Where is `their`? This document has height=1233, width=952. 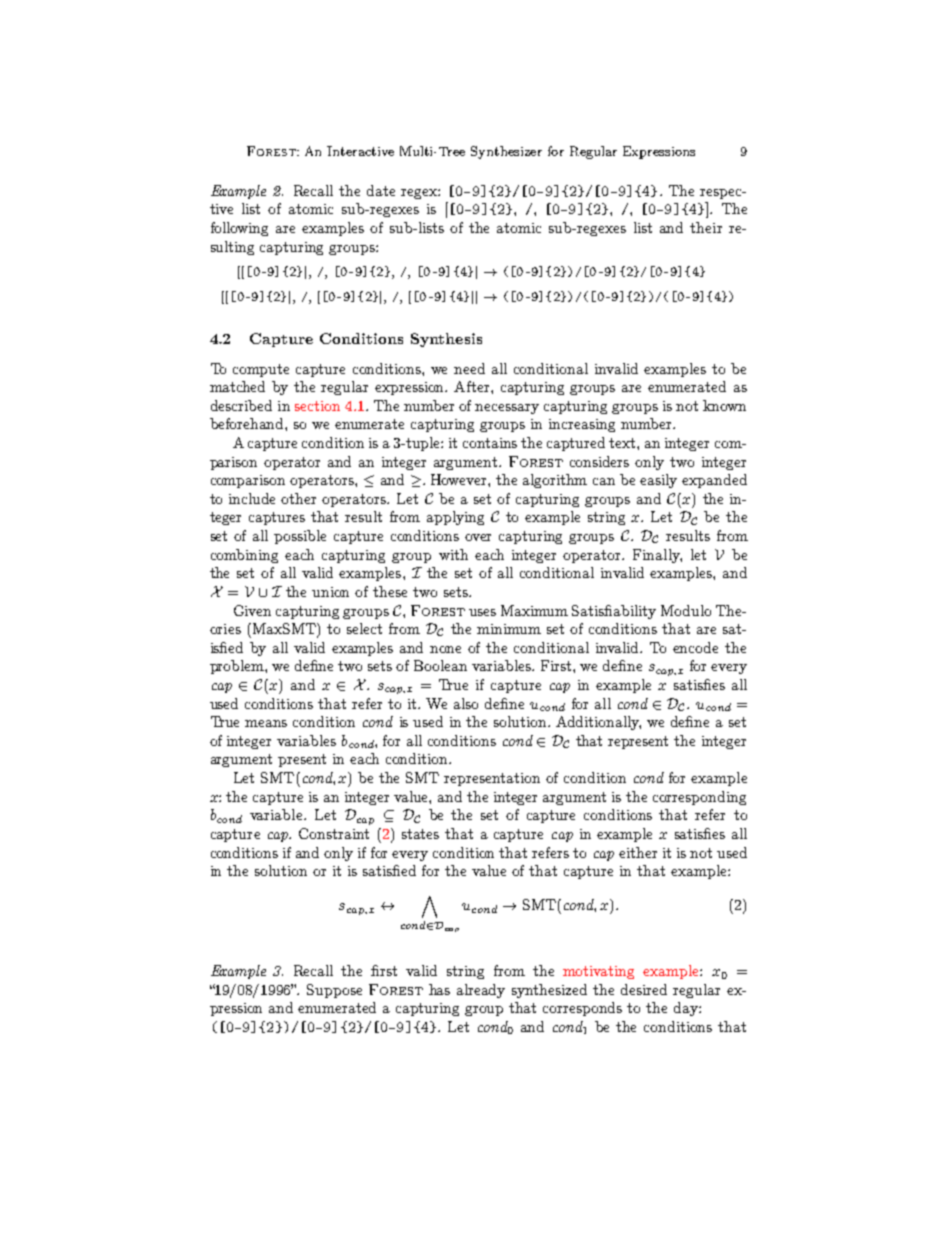 their is located at coordinates (706, 227).
